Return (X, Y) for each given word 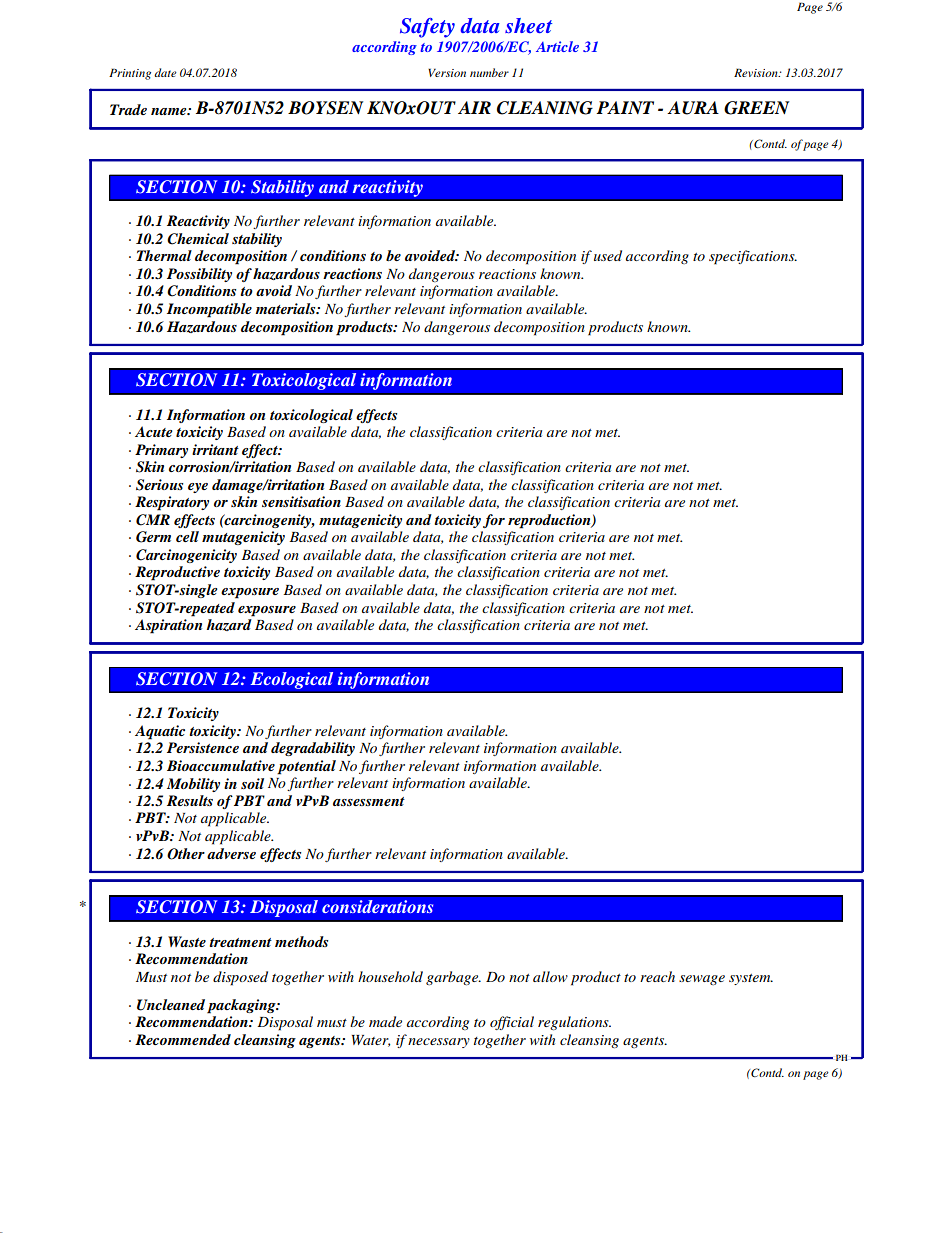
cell (187, 536)
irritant (215, 449)
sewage (702, 980)
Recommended (183, 1039)
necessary (439, 1043)
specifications (753, 257)
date (165, 72)
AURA (693, 108)
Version (447, 72)
